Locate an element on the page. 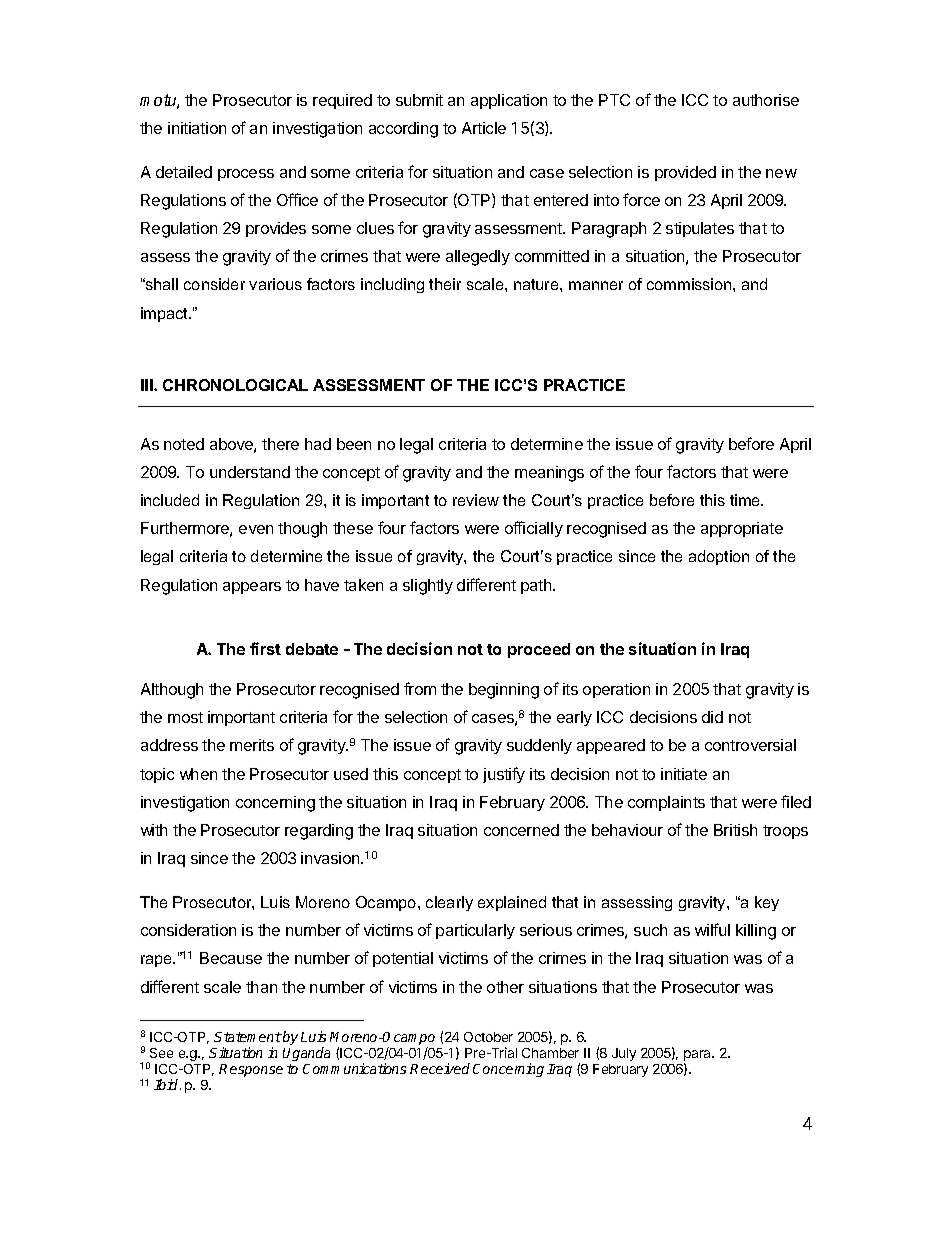 This page has width=952, height=1233. merits is located at coordinates (252, 745).
